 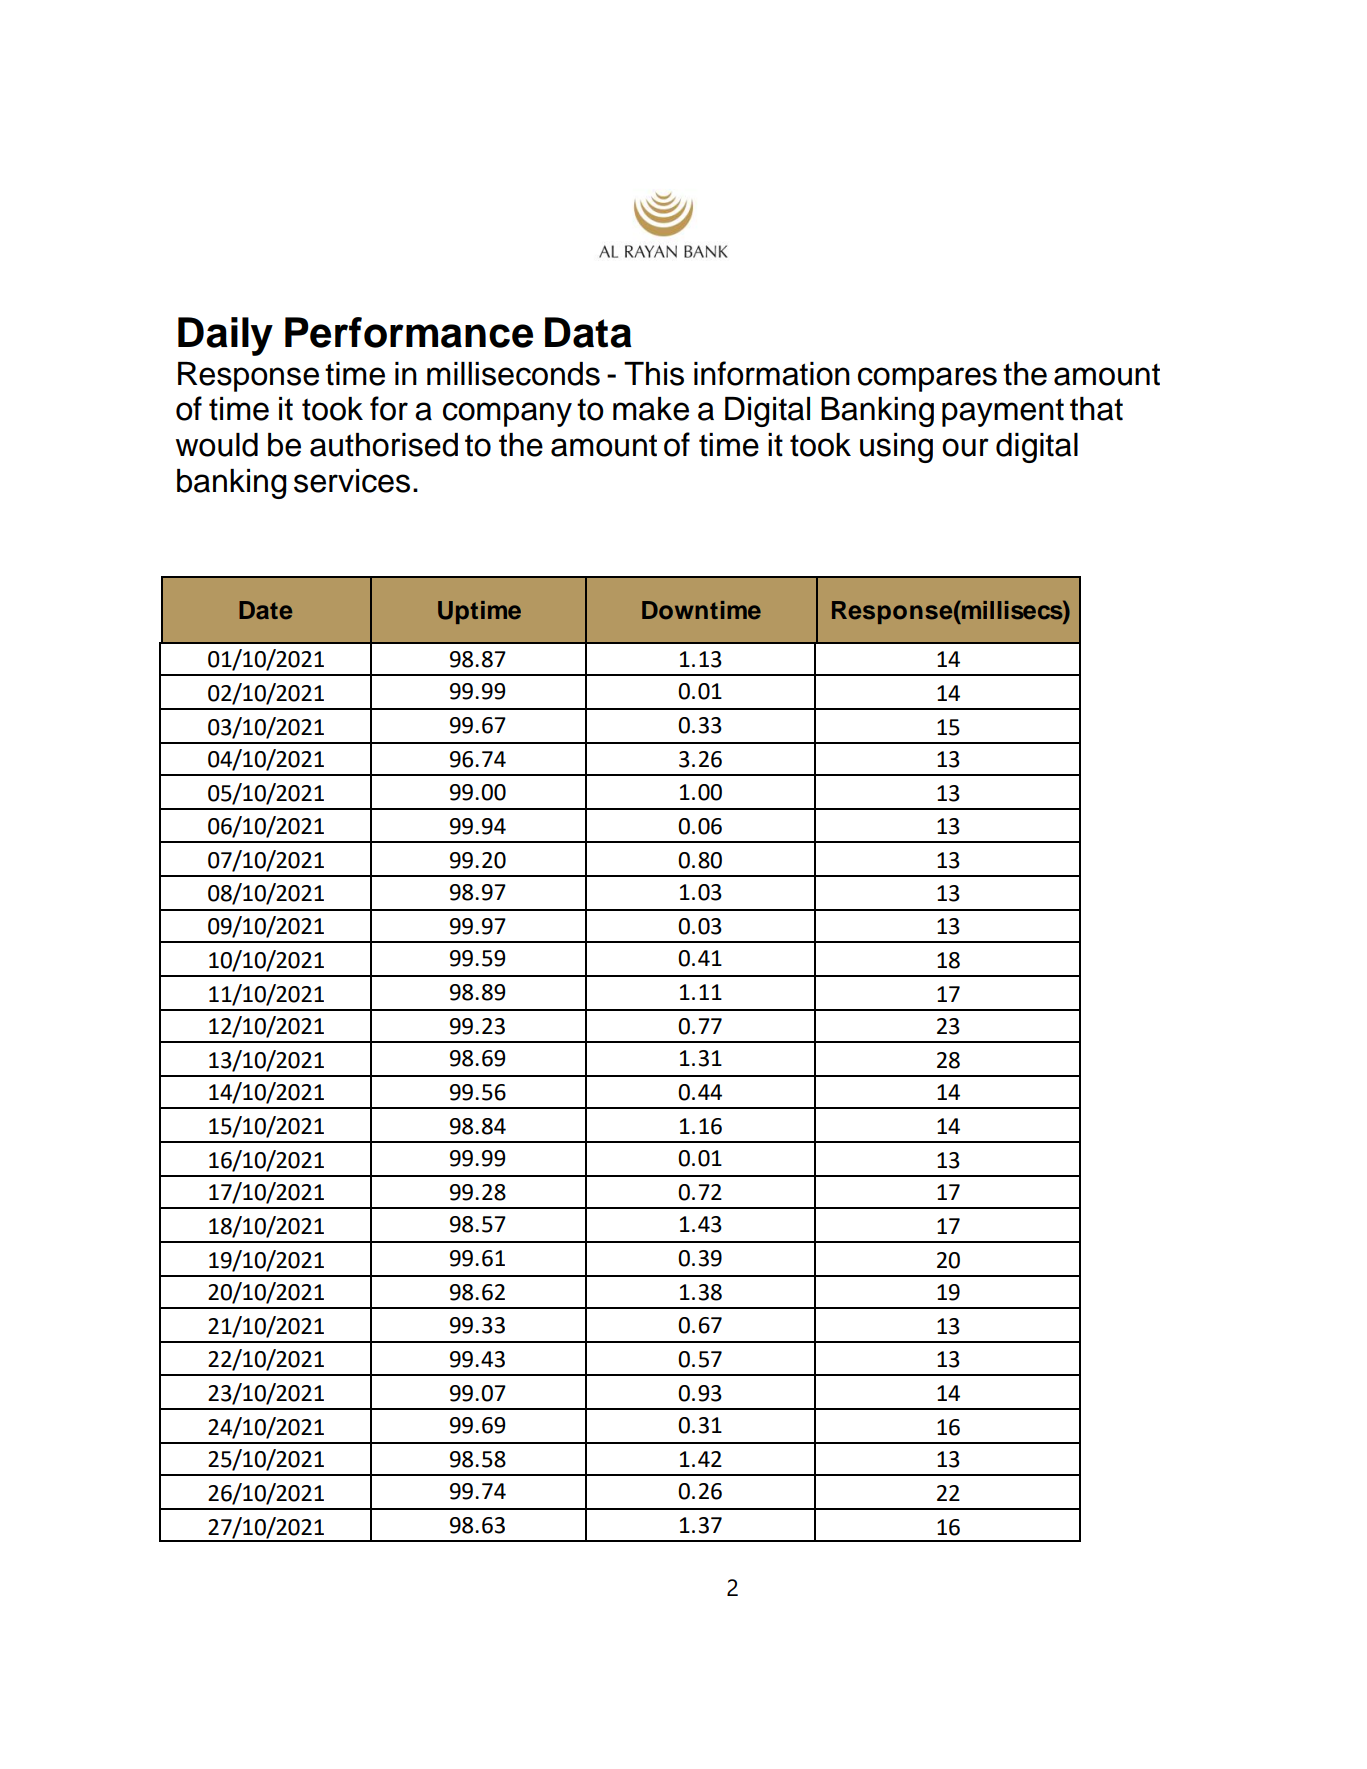 What do you see at coordinates (965, 447) in the screenshot?
I see `our` at bounding box center [965, 447].
